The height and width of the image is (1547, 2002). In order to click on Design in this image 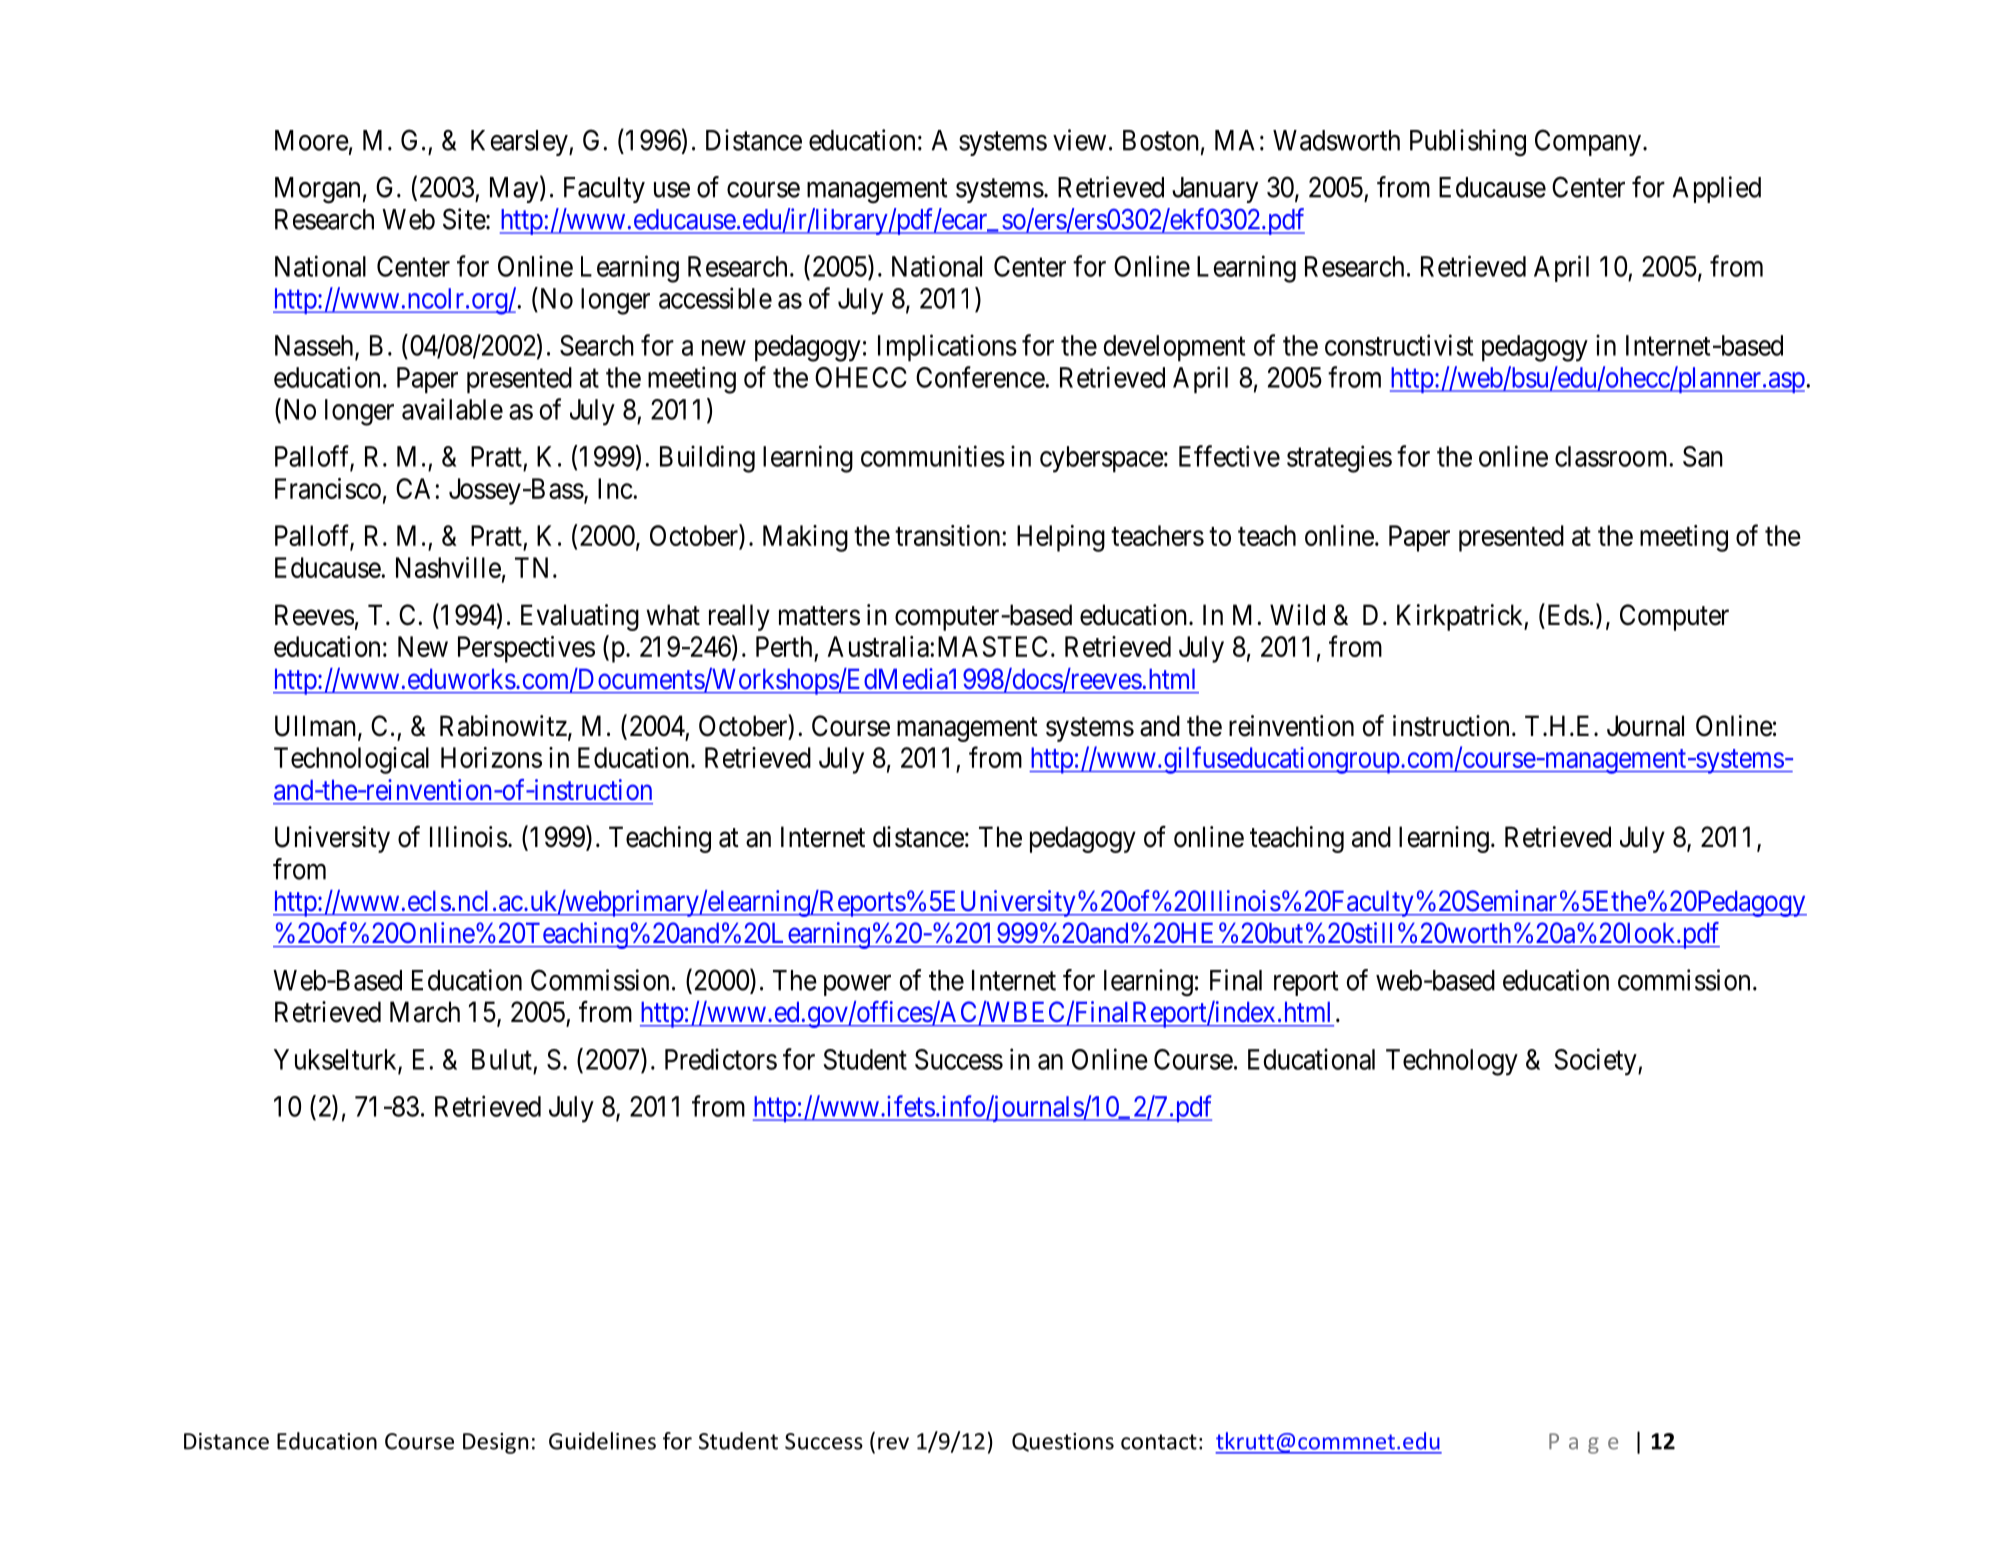, I will do `click(495, 1443)`.
